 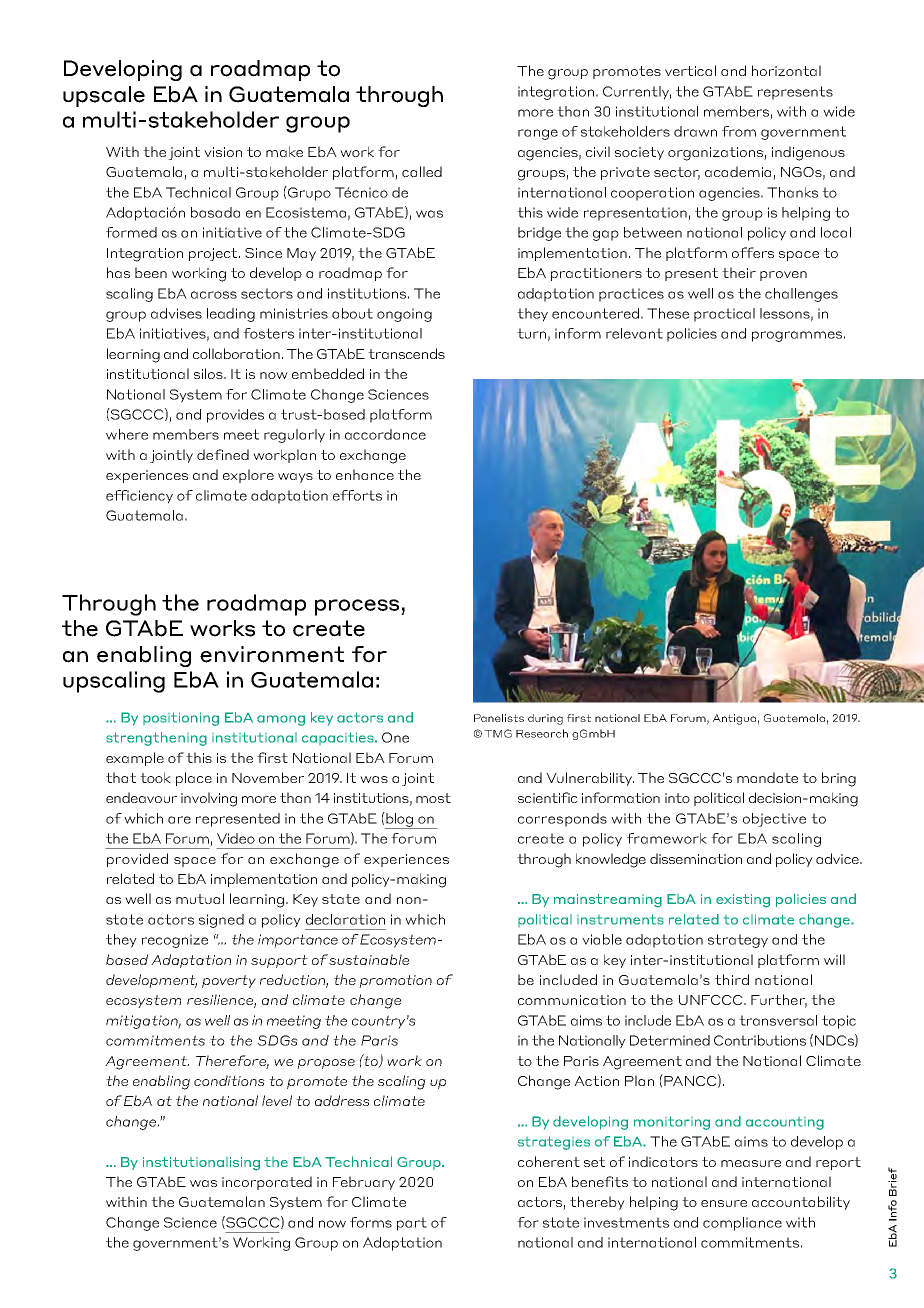 I want to click on environment, so click(x=272, y=654).
